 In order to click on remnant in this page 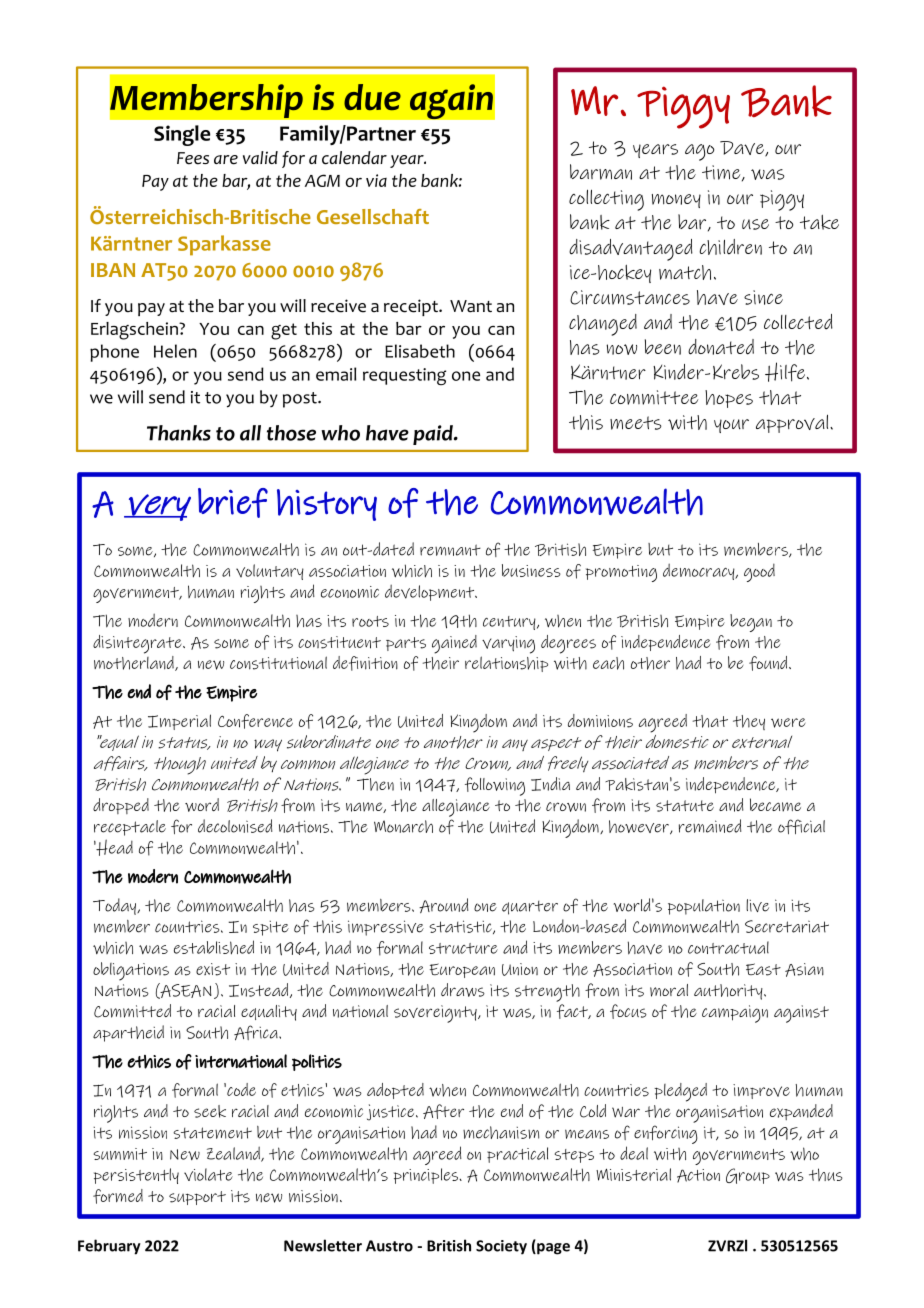, I will do `click(450, 550)`.
